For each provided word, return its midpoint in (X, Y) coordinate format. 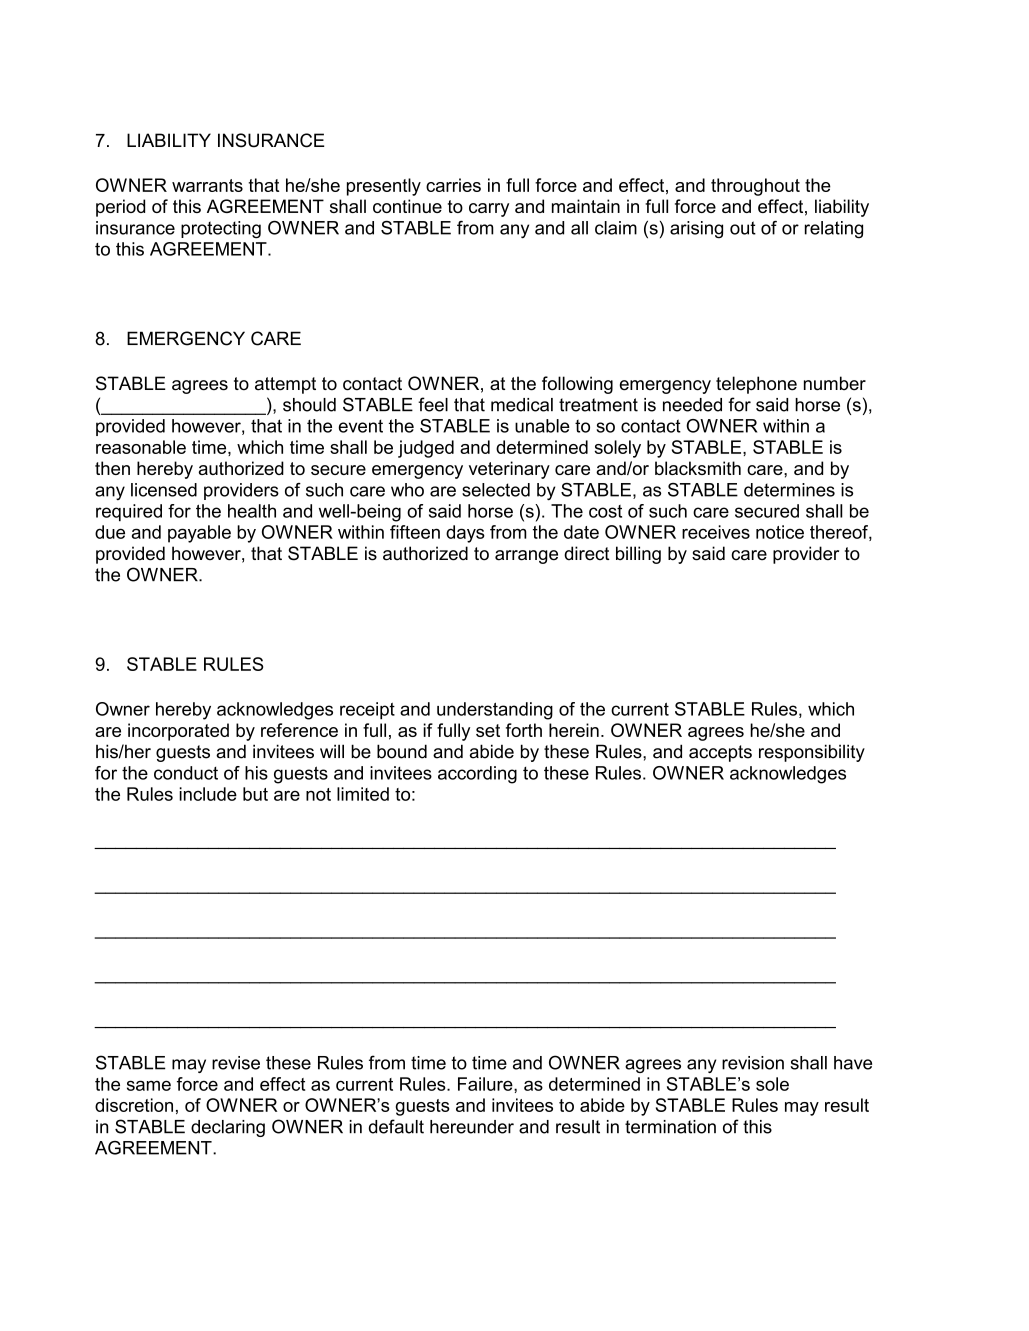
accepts (720, 753)
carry (489, 210)
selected (496, 490)
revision (753, 1063)
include (208, 794)
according (477, 775)
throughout (755, 187)
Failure (486, 1084)
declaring (228, 1128)
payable (199, 534)
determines (789, 490)
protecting (221, 230)
